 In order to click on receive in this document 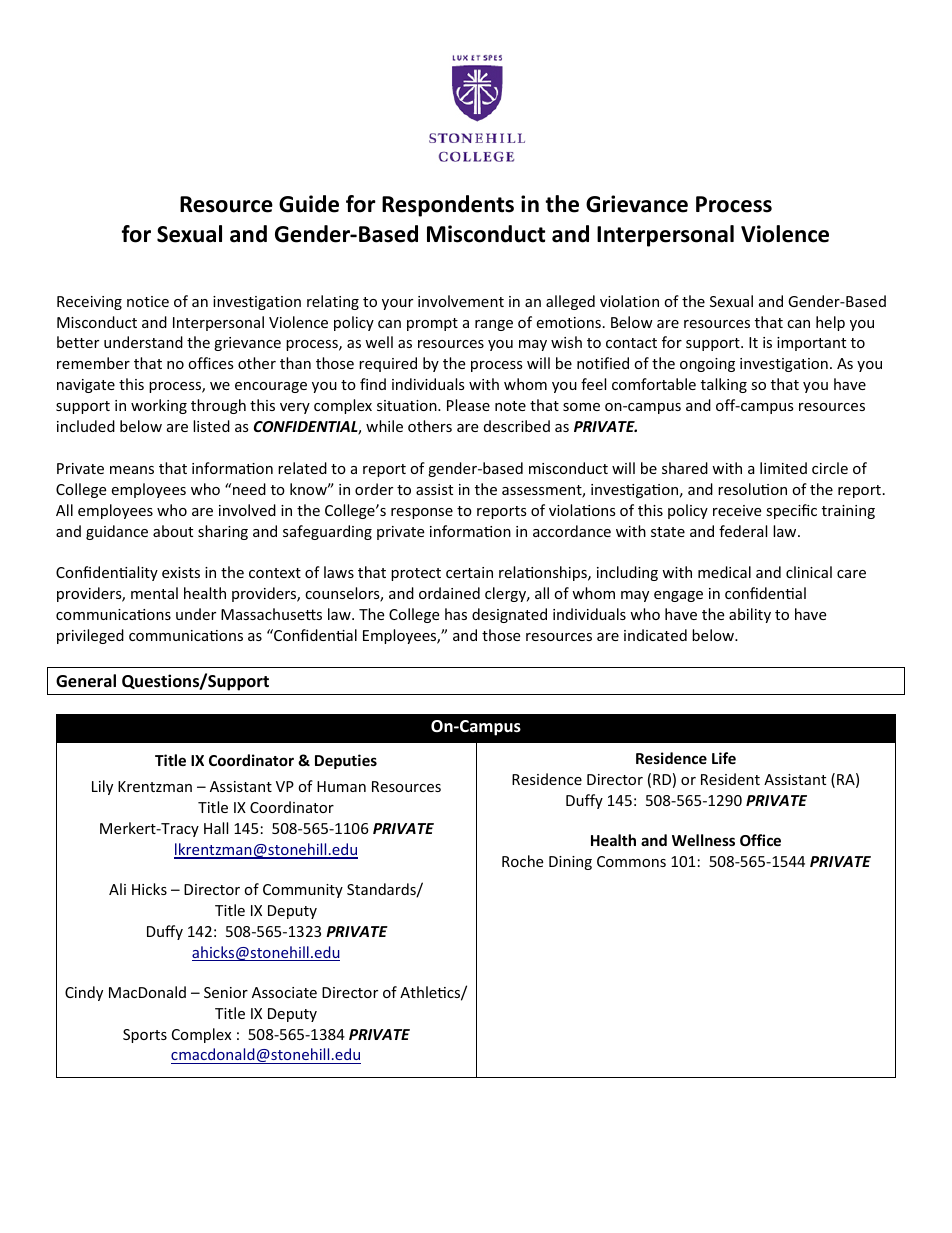, I will do `click(737, 510)`.
